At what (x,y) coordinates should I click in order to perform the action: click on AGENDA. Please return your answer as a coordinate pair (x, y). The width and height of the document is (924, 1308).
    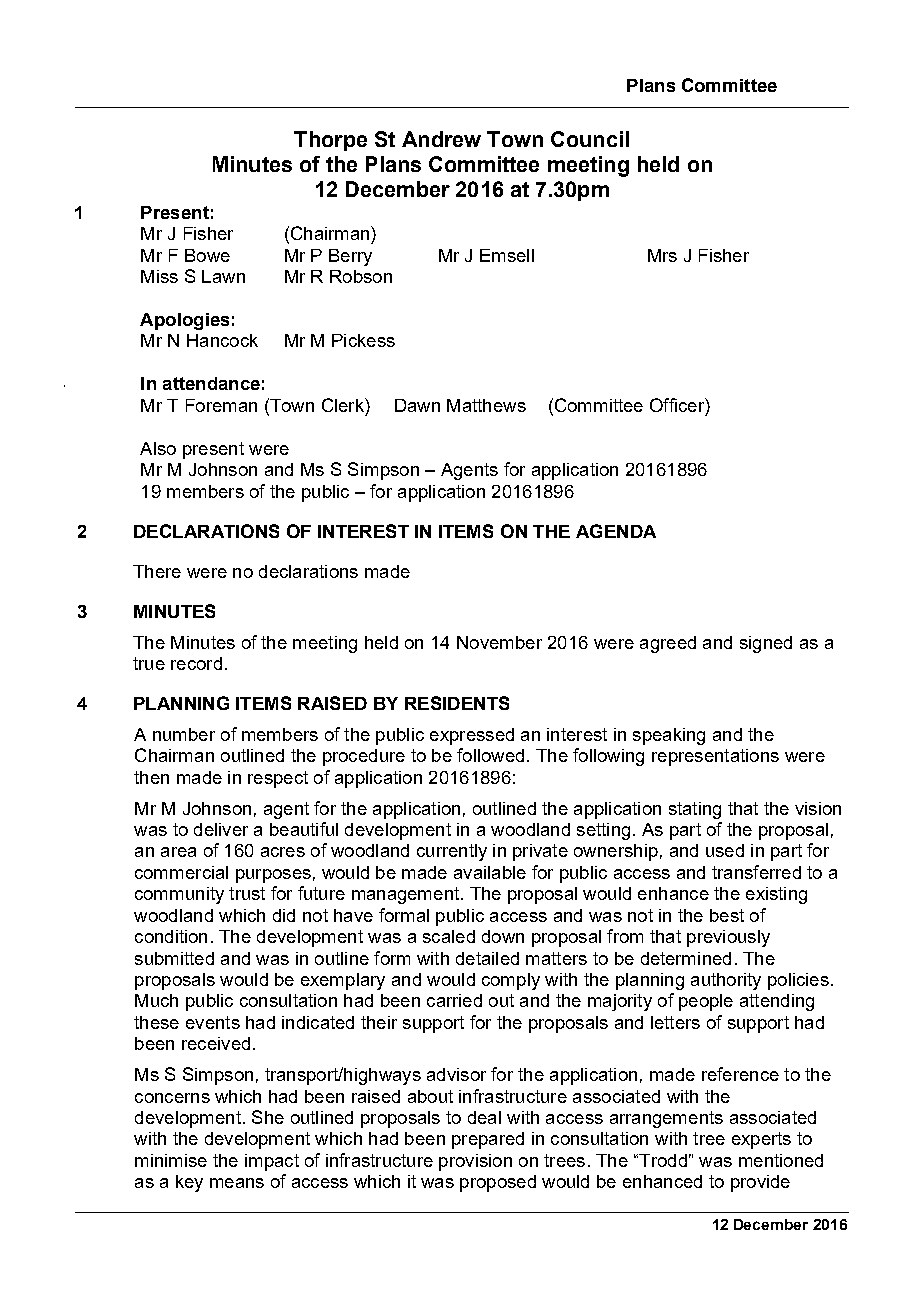
    Looking at the image, I should click on (616, 531).
